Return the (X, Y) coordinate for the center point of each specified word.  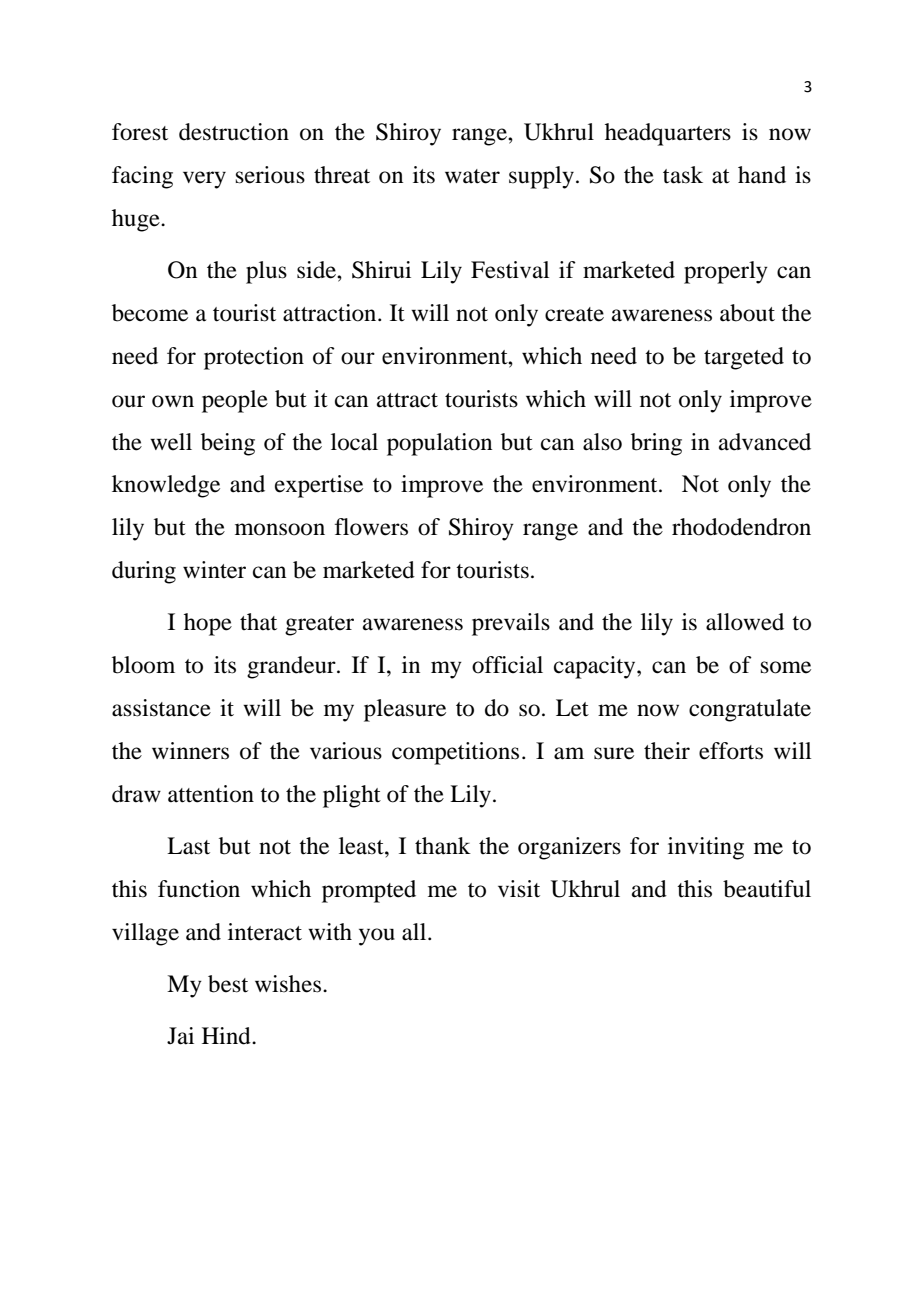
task (683, 175)
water (472, 176)
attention (211, 794)
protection (254, 358)
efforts (731, 751)
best (228, 984)
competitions (455, 753)
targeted (744, 358)
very (204, 180)
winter (214, 570)
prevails (511, 624)
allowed (745, 622)
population (439, 444)
